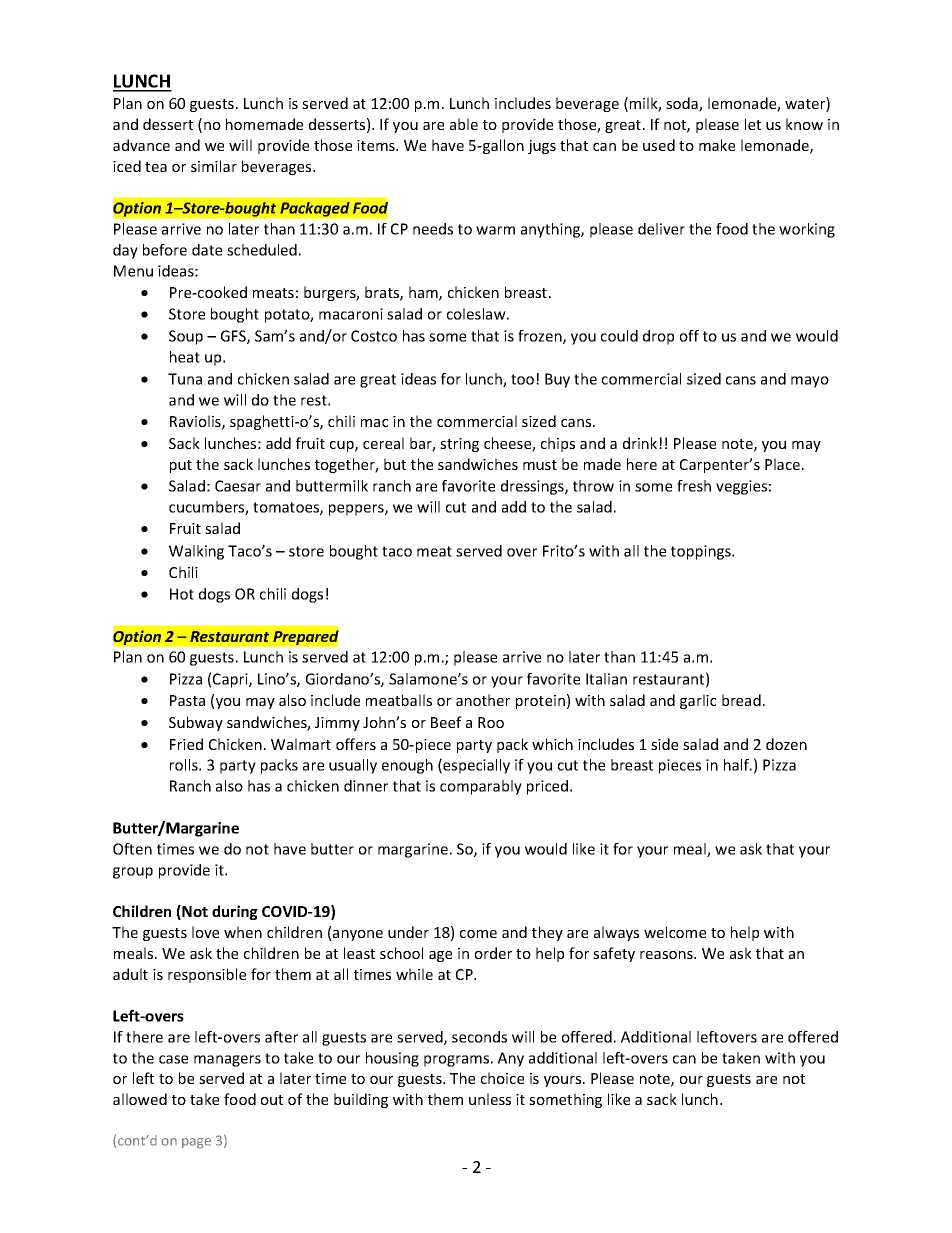 Image resolution: width=952 pixels, height=1233 pixels. What do you see at coordinates (483, 700) in the document?
I see `another` at bounding box center [483, 700].
